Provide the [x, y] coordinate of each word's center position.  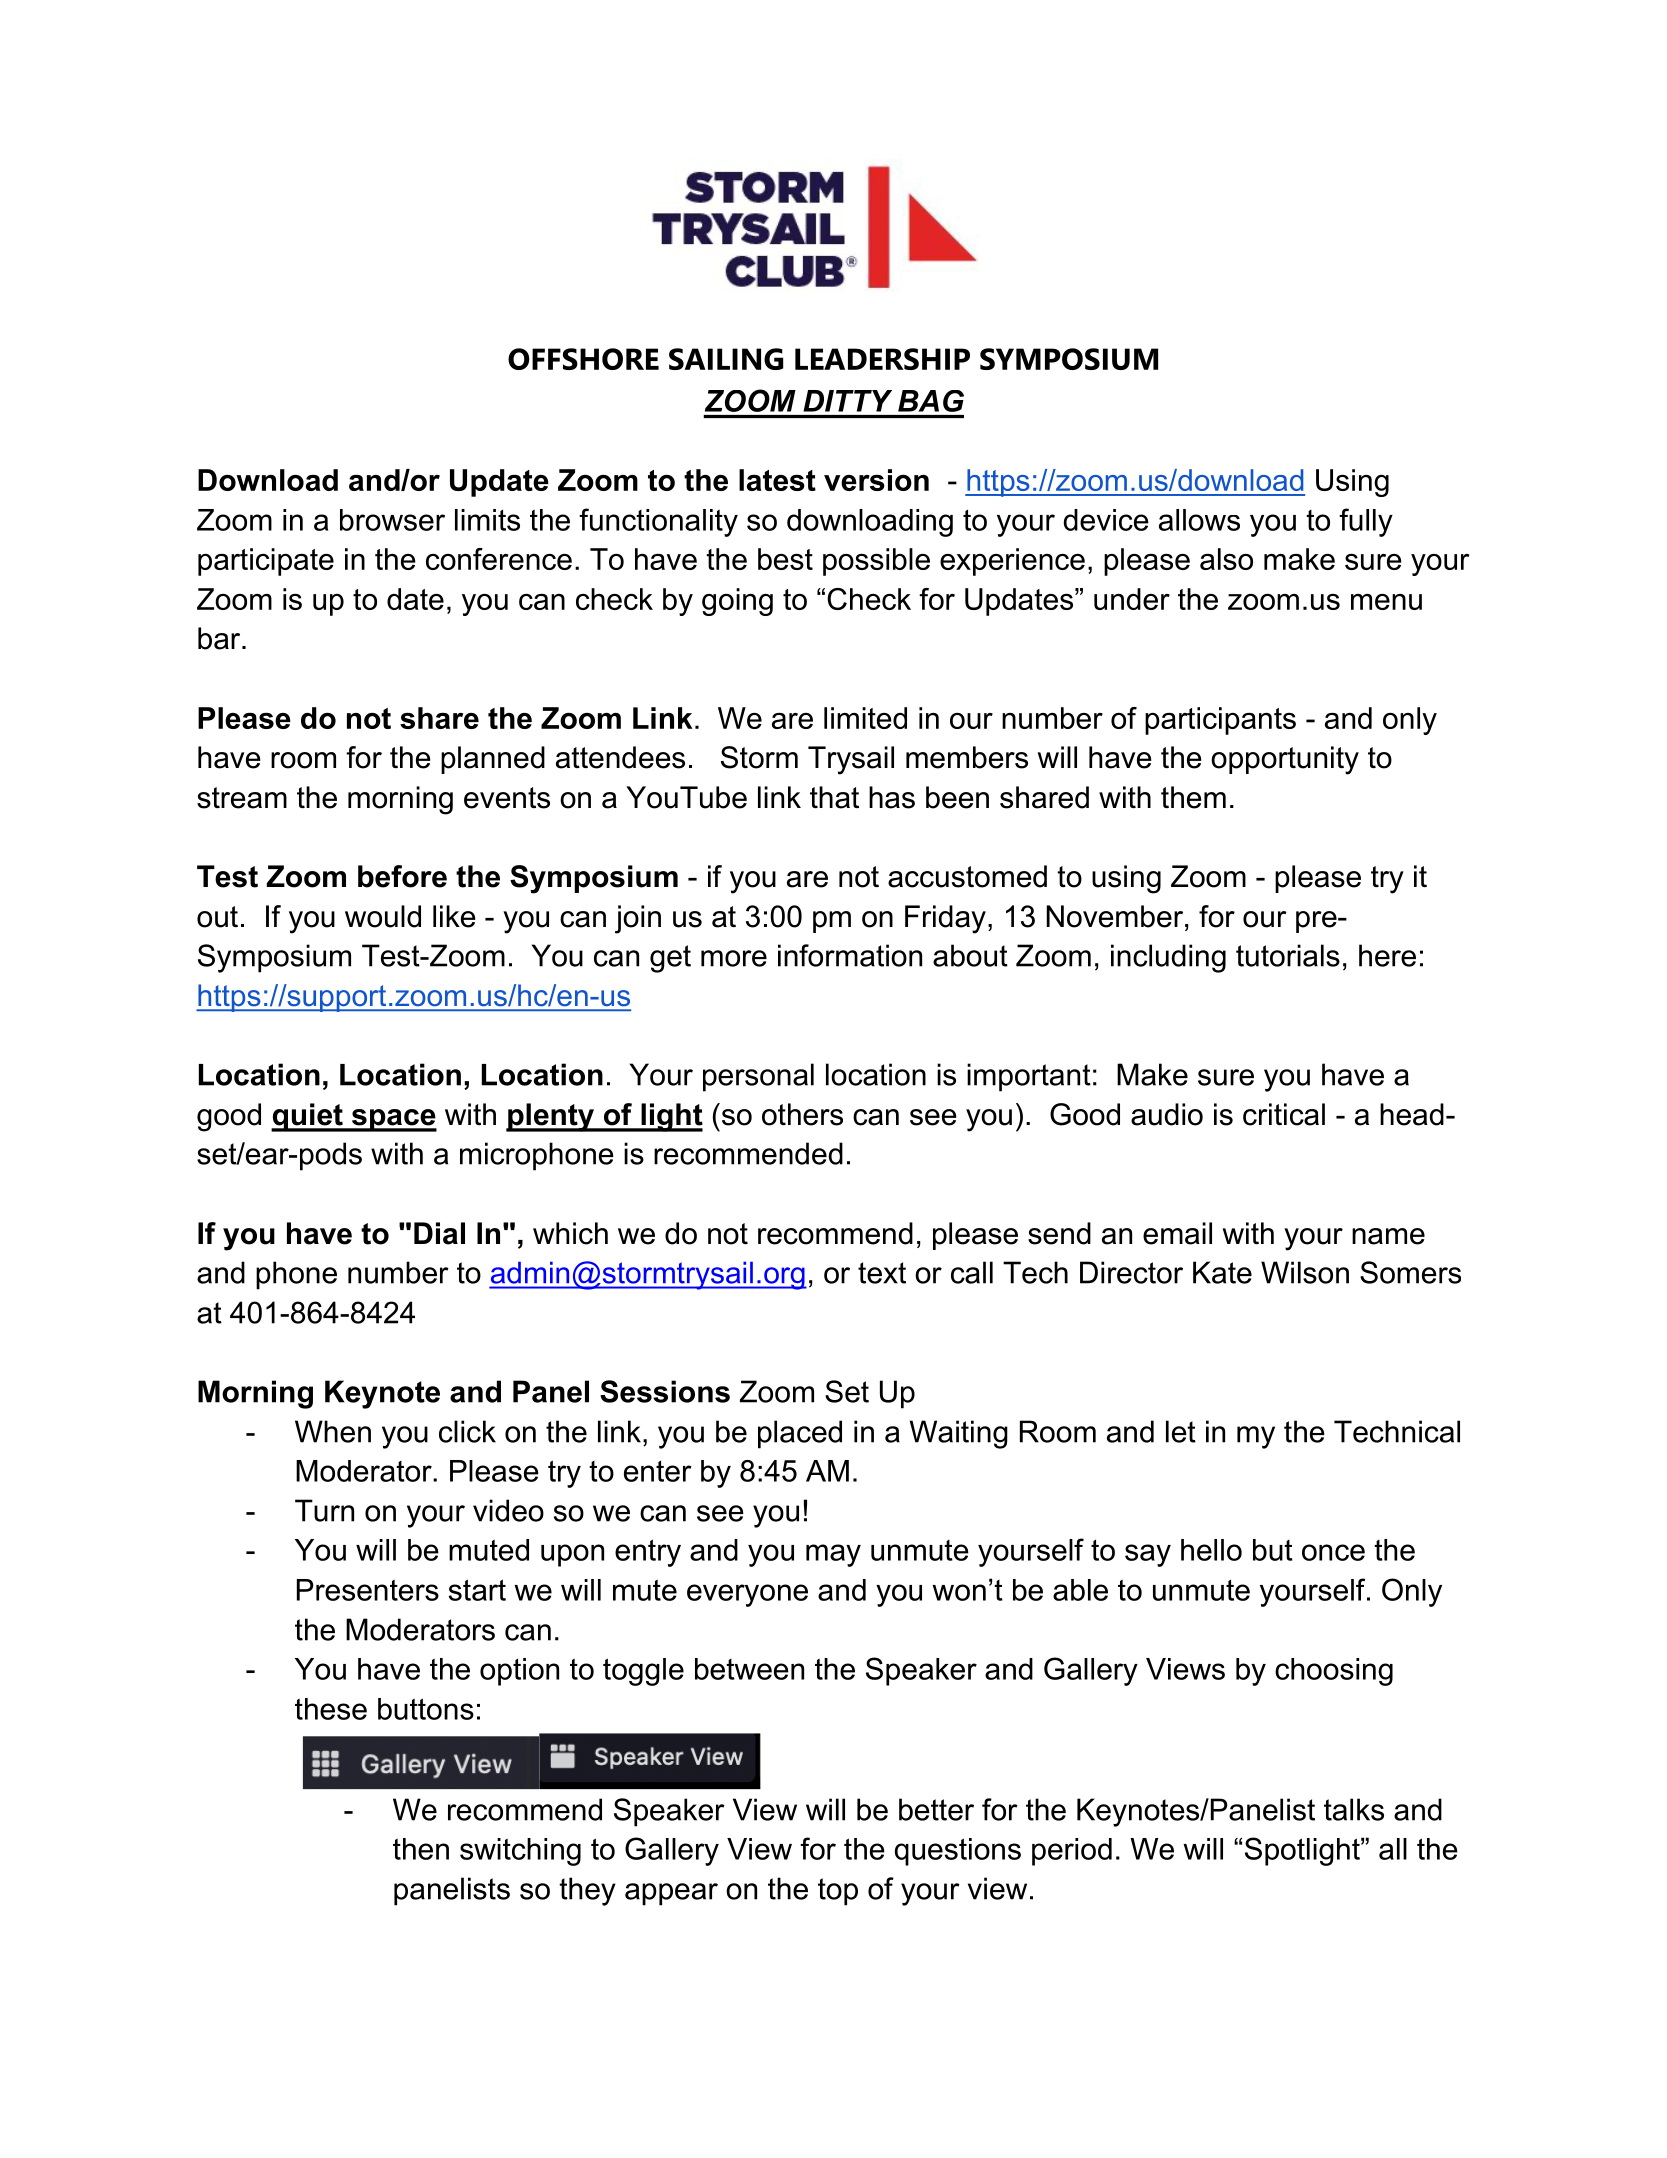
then [421, 1849]
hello [1211, 1550]
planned [493, 760]
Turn [324, 1510]
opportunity [1285, 760]
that [834, 797]
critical [1284, 1114]
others [802, 1114]
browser [392, 520]
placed [800, 1434]
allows [1199, 520]
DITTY [848, 401]
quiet [308, 1117]
